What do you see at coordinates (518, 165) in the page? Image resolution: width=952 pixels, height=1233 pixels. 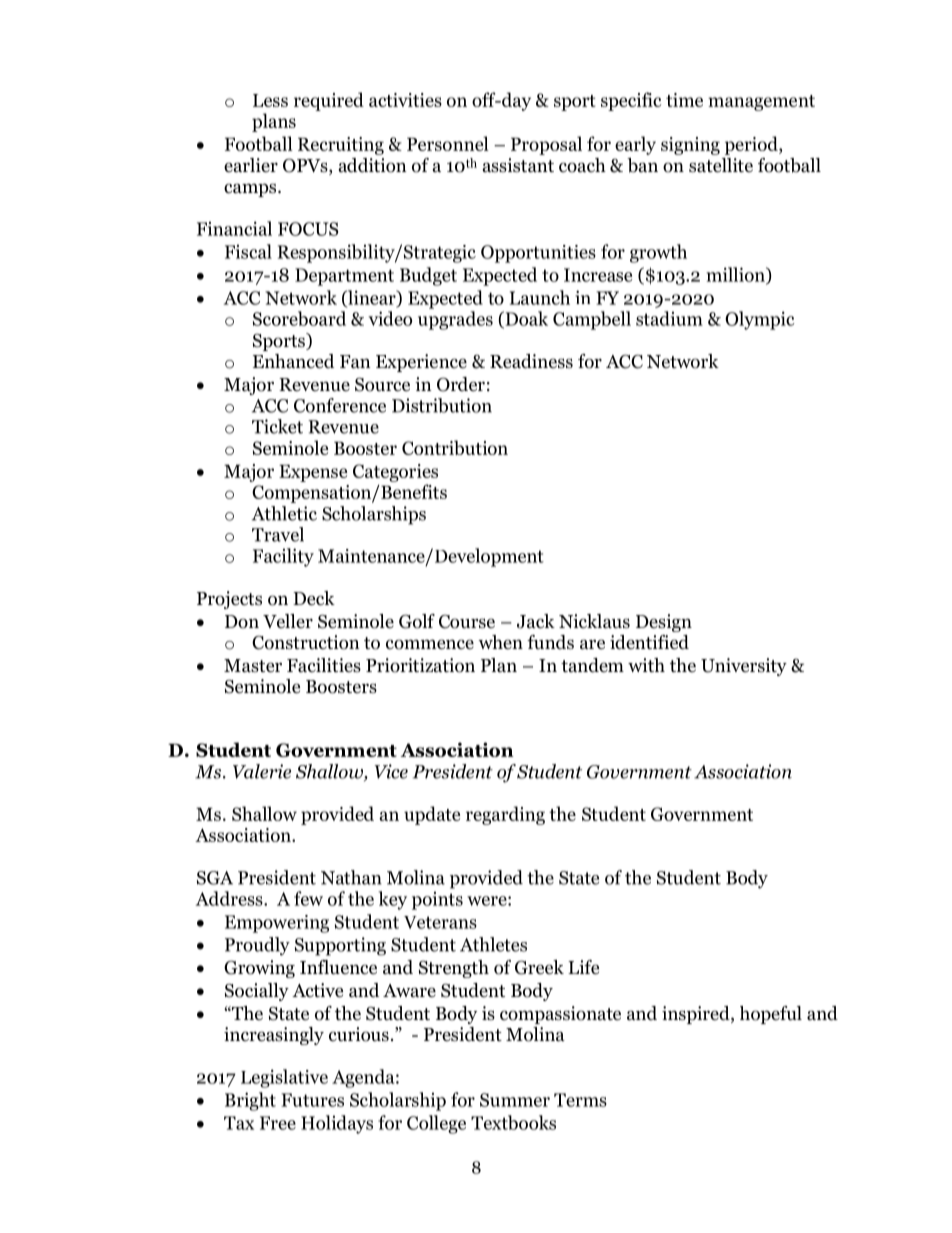 I see `assistant` at bounding box center [518, 165].
